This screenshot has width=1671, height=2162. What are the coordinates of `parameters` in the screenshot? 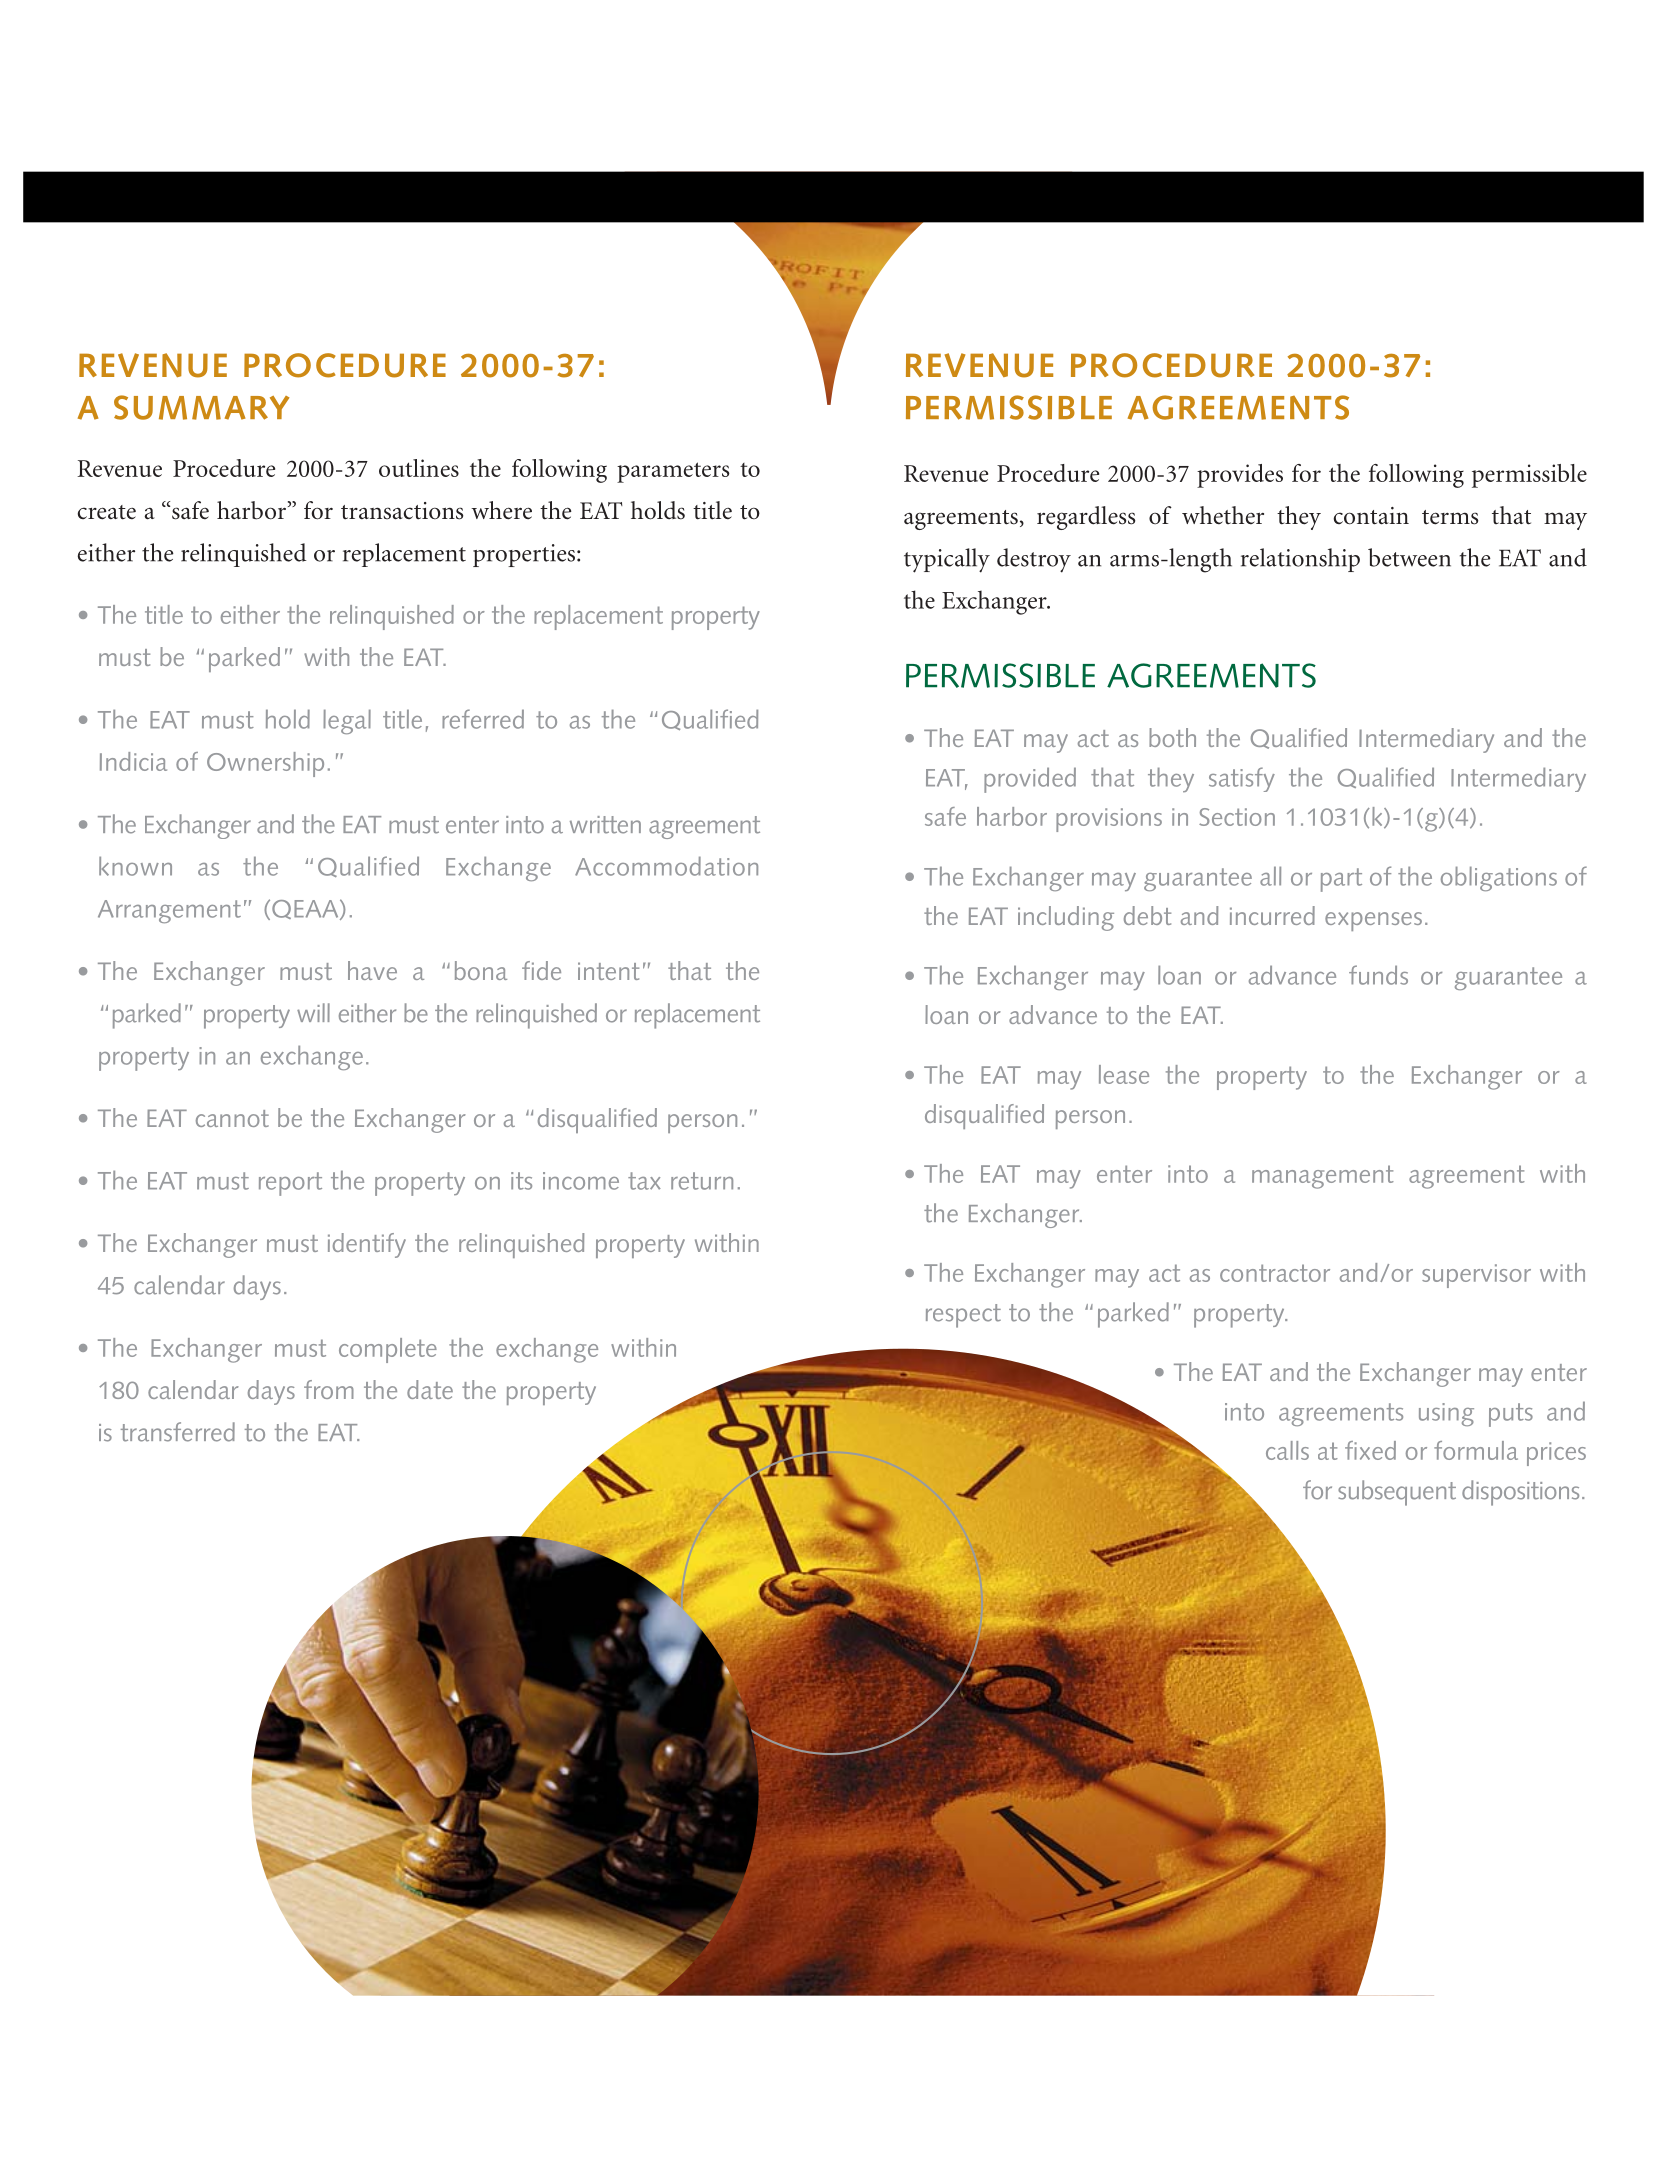 It's located at (673, 472).
